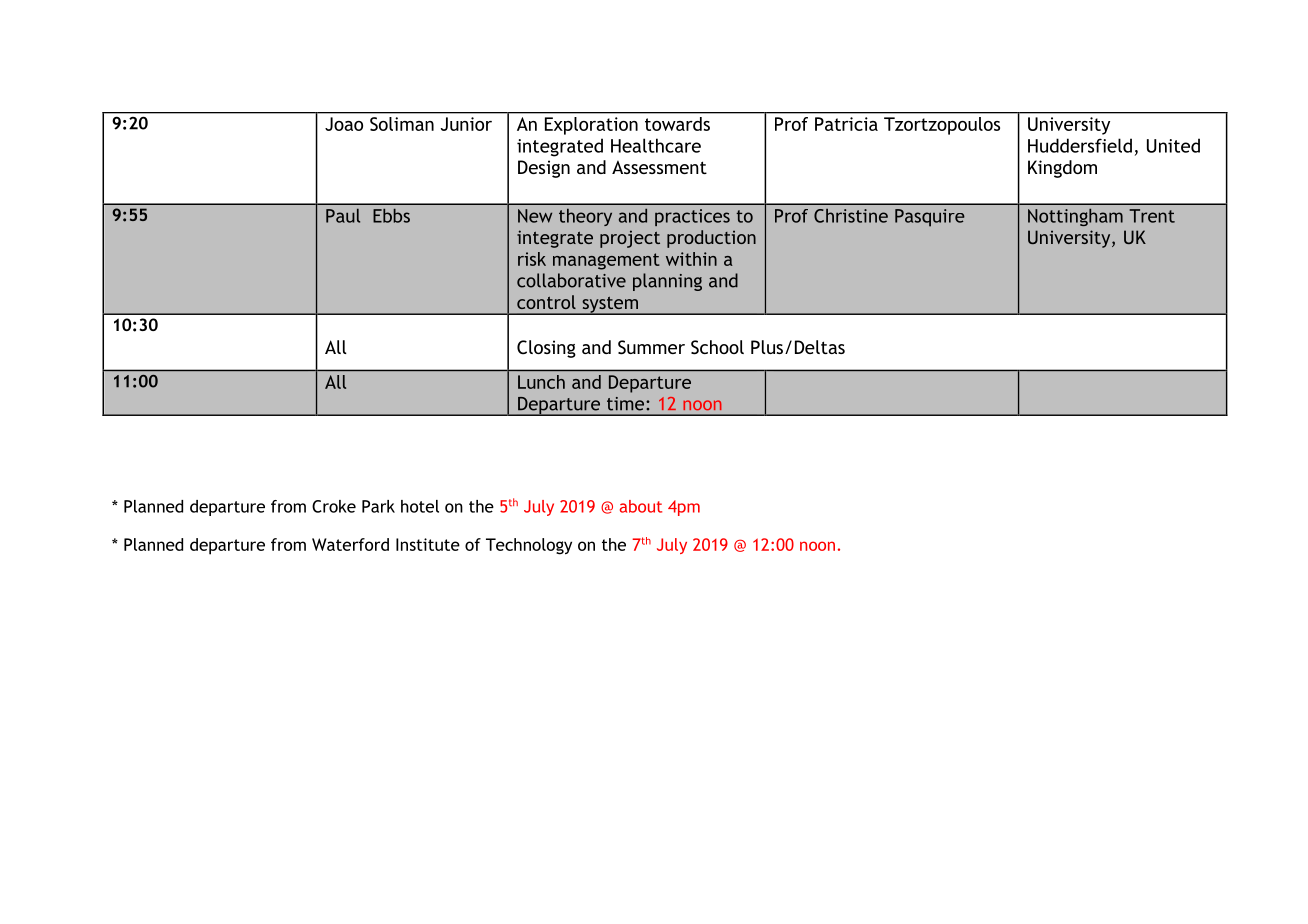  What do you see at coordinates (651, 347) in the screenshot?
I see `Summer` at bounding box center [651, 347].
